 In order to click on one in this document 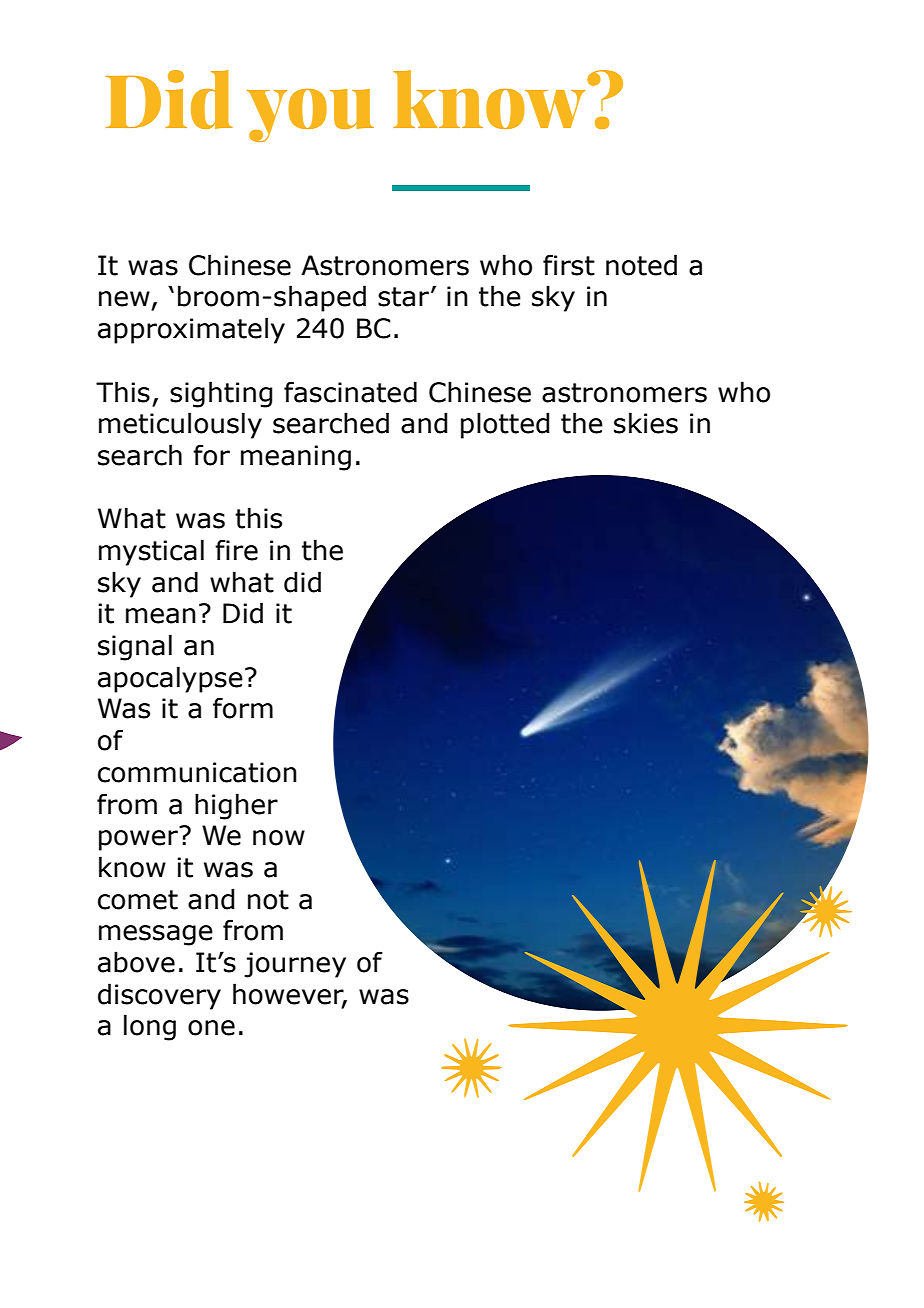, I will do `click(211, 1028)`.
